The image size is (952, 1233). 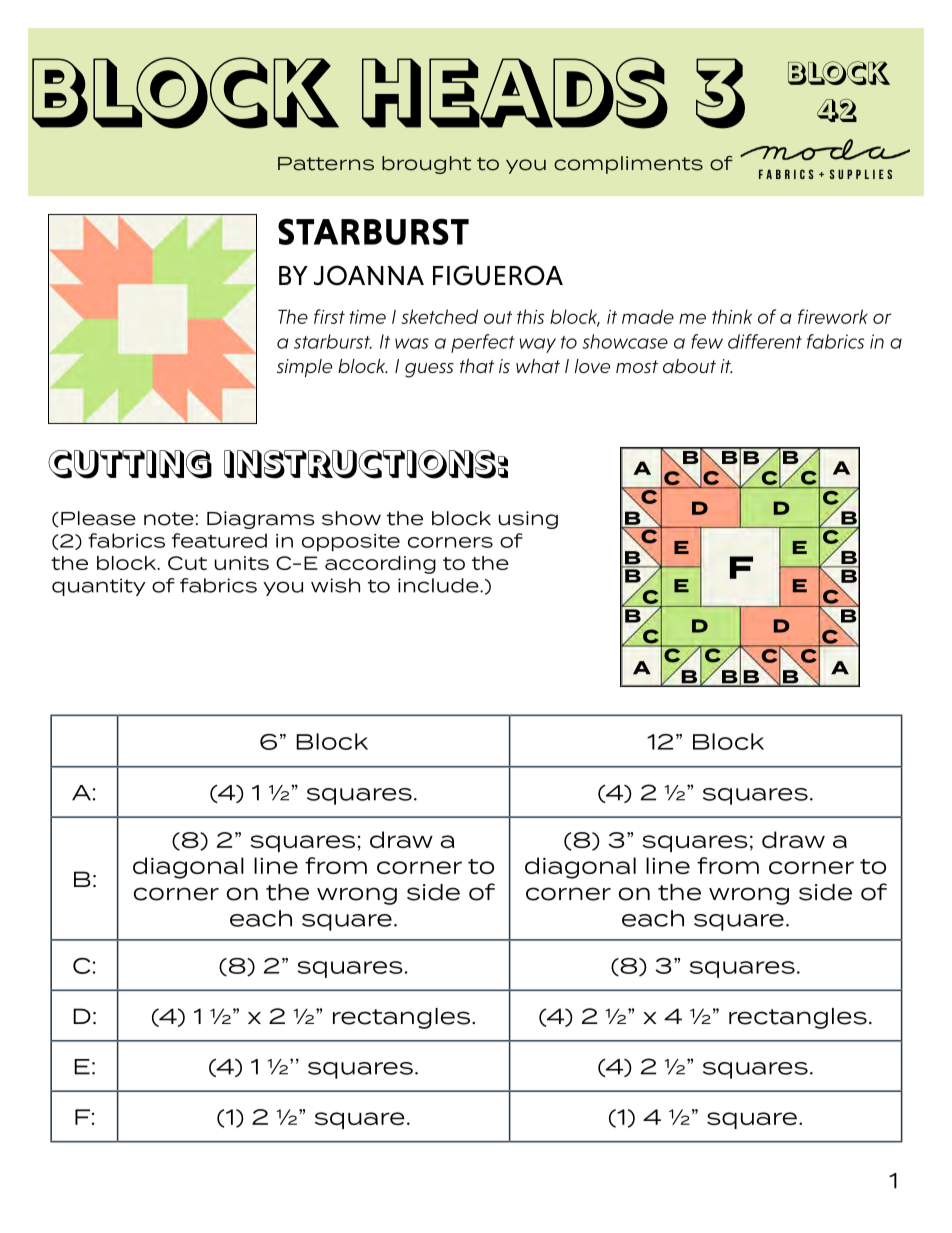 What do you see at coordinates (515, 93) in the screenshot?
I see `Heads` at bounding box center [515, 93].
